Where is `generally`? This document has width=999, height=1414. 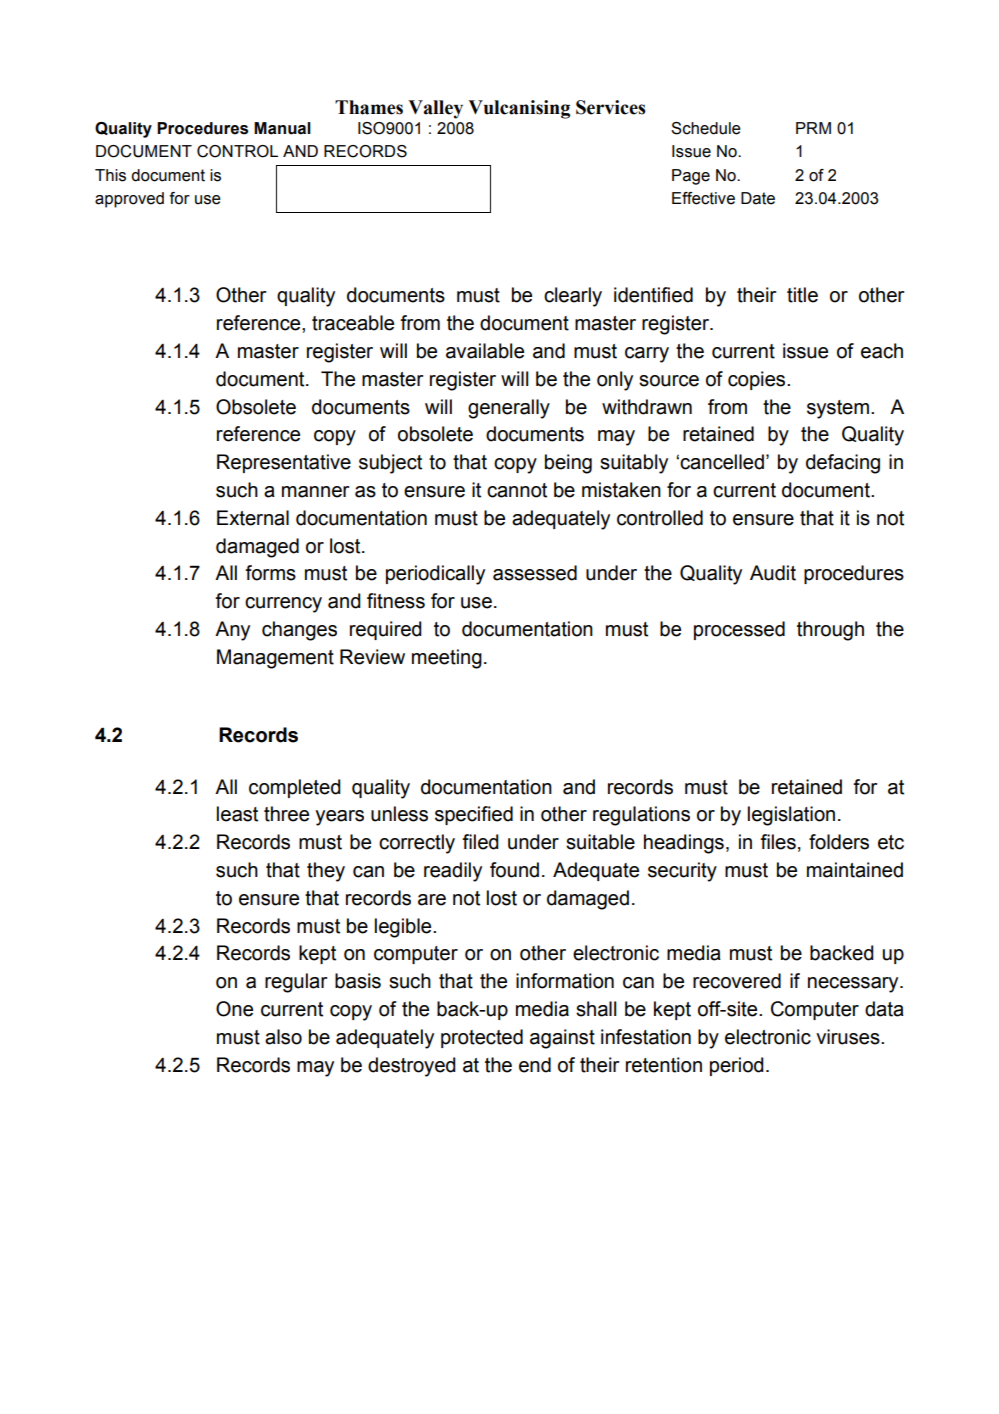
generally is located at coordinates (509, 409).
